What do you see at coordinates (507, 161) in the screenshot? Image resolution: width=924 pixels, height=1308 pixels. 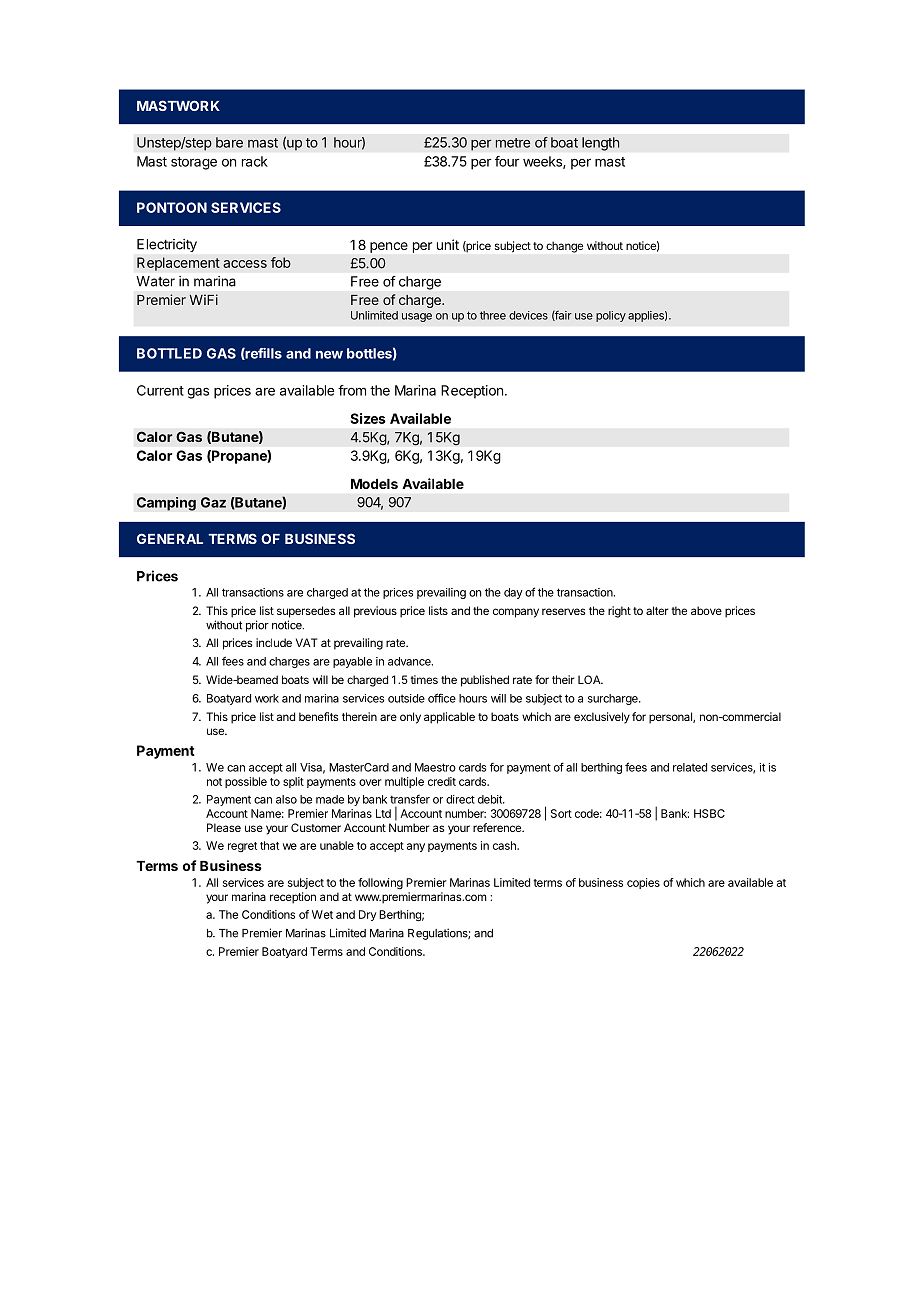 I see `four` at bounding box center [507, 161].
